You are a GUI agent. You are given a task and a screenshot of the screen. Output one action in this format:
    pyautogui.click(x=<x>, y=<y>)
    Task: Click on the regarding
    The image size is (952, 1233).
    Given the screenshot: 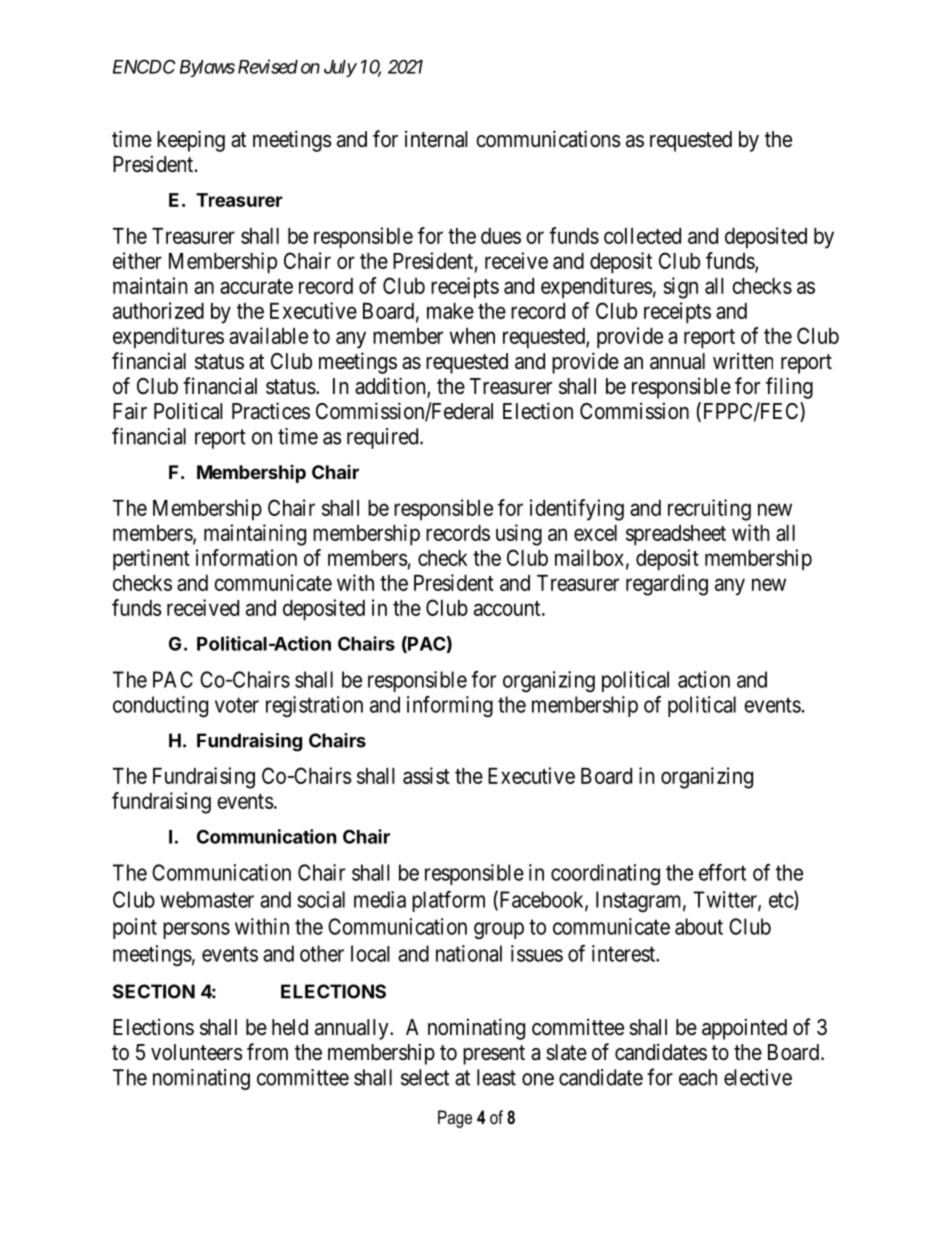 What is the action you would take?
    pyautogui.click(x=667, y=585)
